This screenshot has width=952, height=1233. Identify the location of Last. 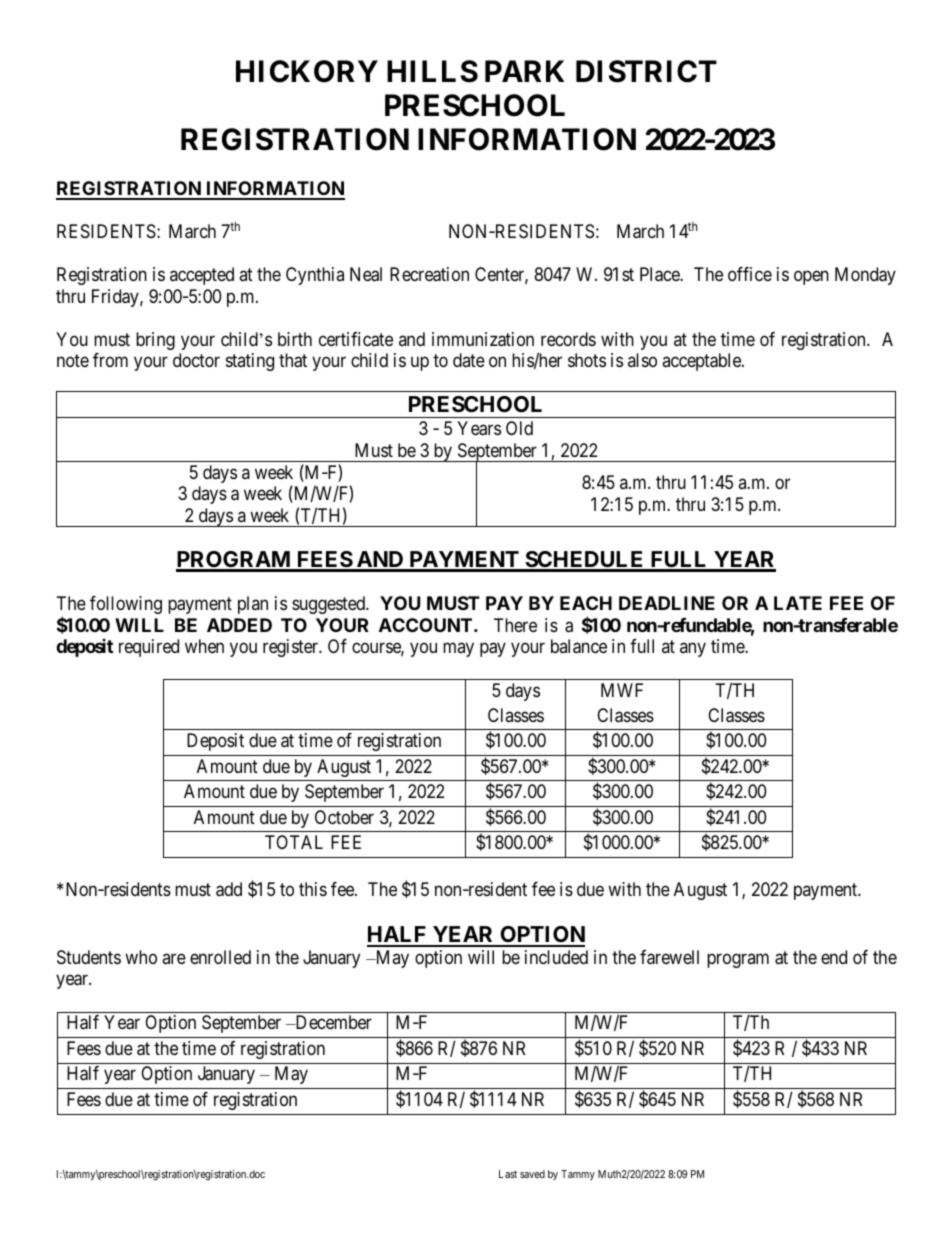
(508, 1174).
